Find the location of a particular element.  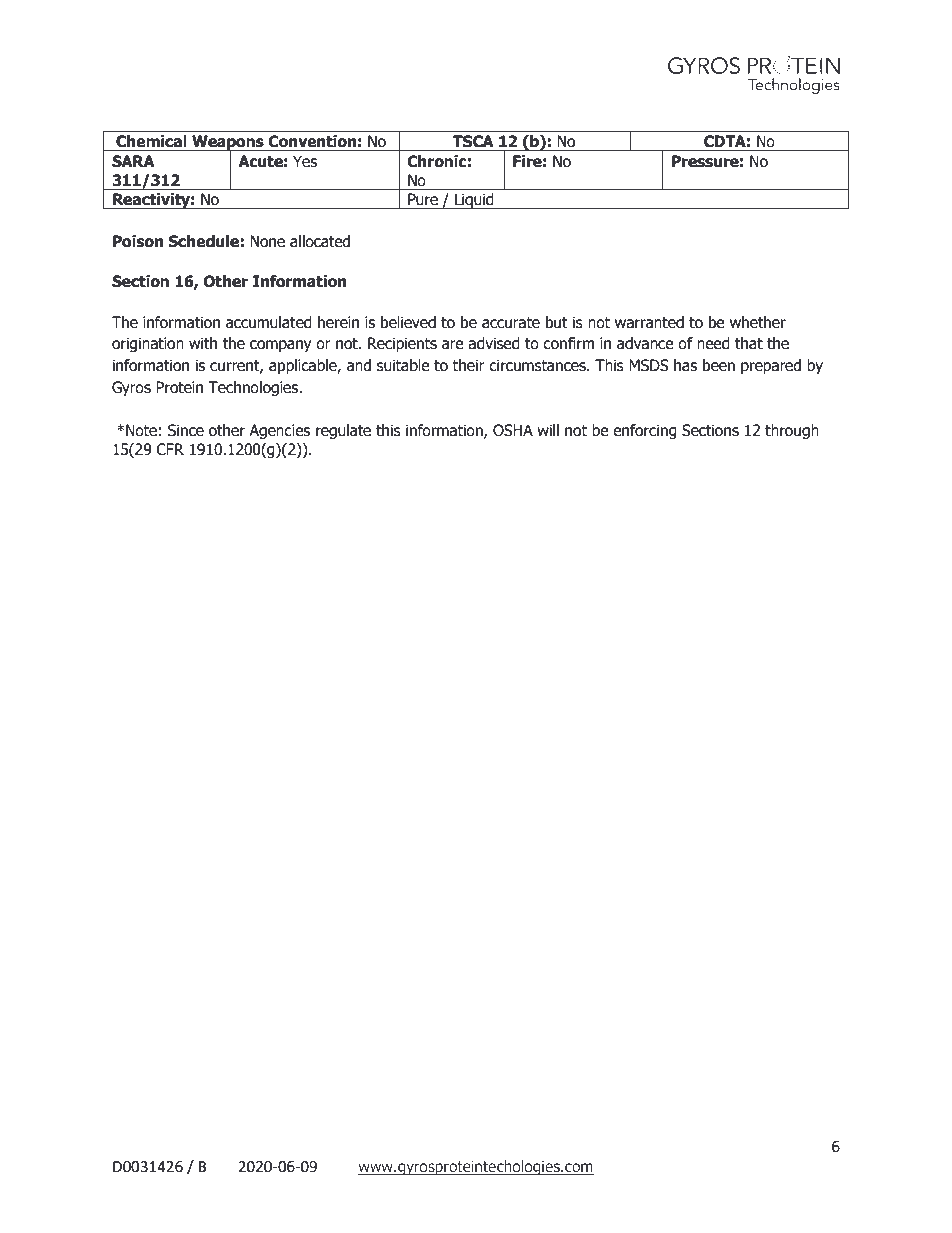

warranted is located at coordinates (649, 322).
